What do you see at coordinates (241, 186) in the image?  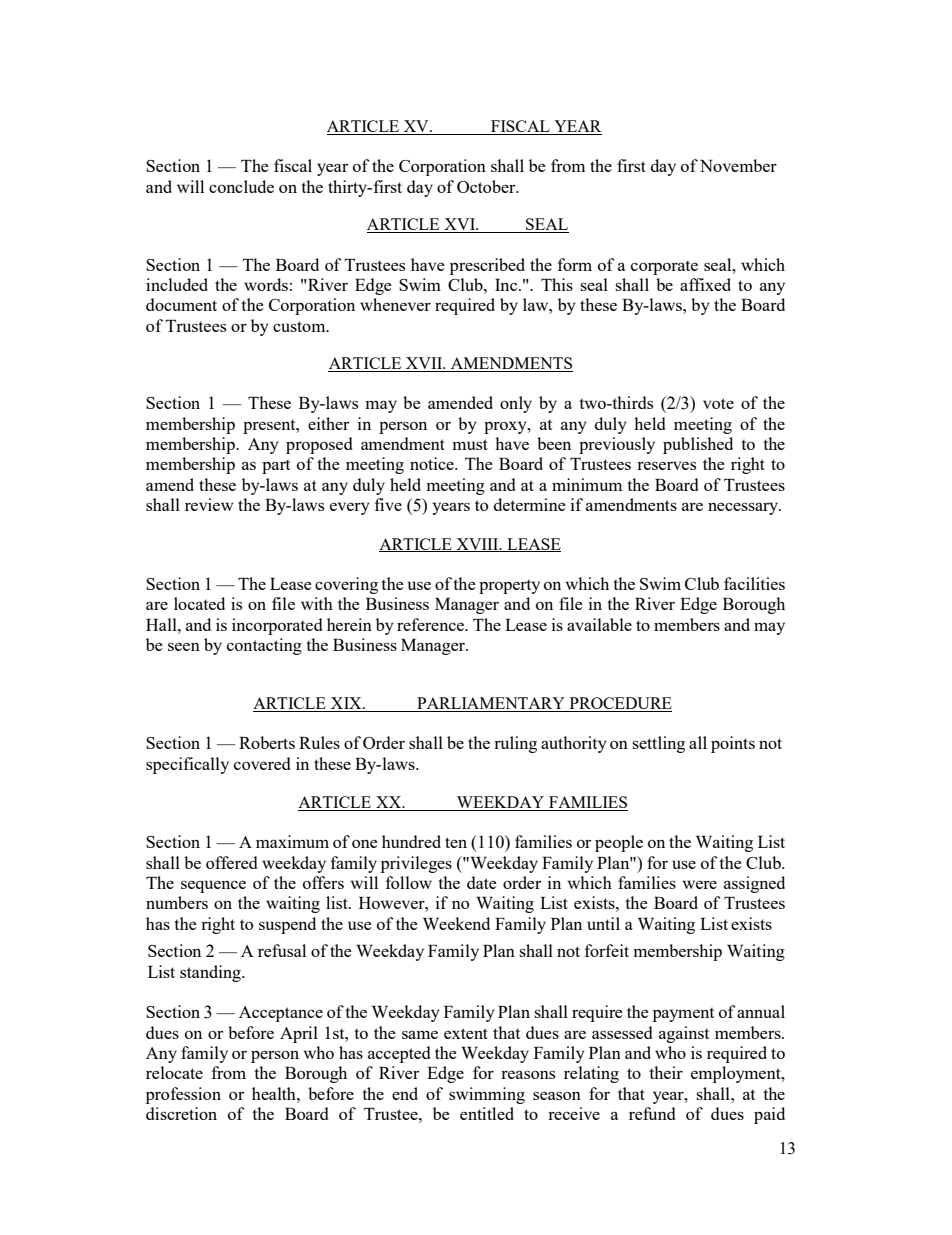 I see `conclude` at bounding box center [241, 186].
